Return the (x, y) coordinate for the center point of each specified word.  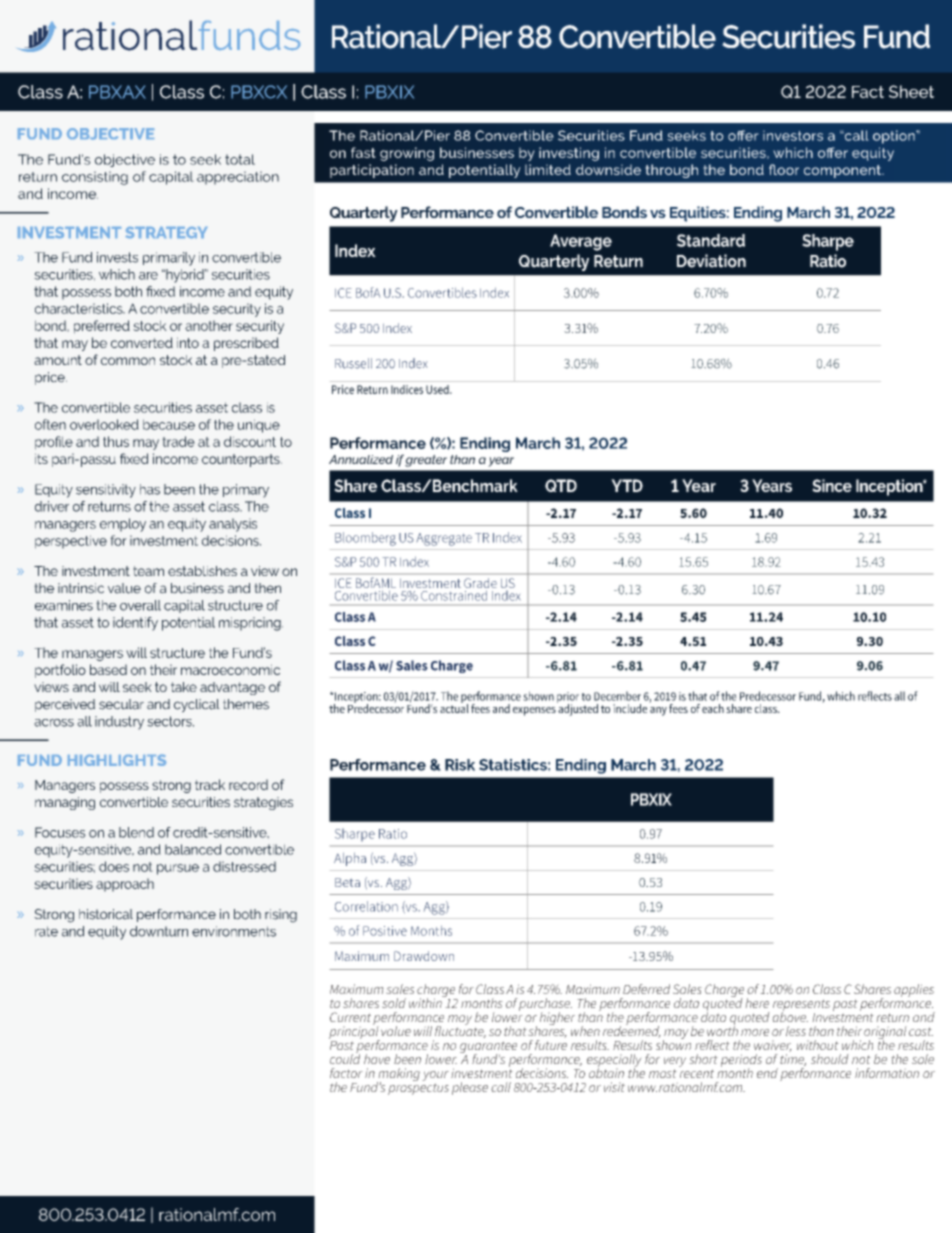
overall (140, 605)
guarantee (488, 1048)
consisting (95, 178)
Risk (460, 765)
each (713, 708)
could (345, 1057)
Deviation (711, 261)
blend (136, 832)
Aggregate (444, 539)
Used (438, 389)
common (128, 361)
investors (793, 135)
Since (832, 485)
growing (407, 154)
